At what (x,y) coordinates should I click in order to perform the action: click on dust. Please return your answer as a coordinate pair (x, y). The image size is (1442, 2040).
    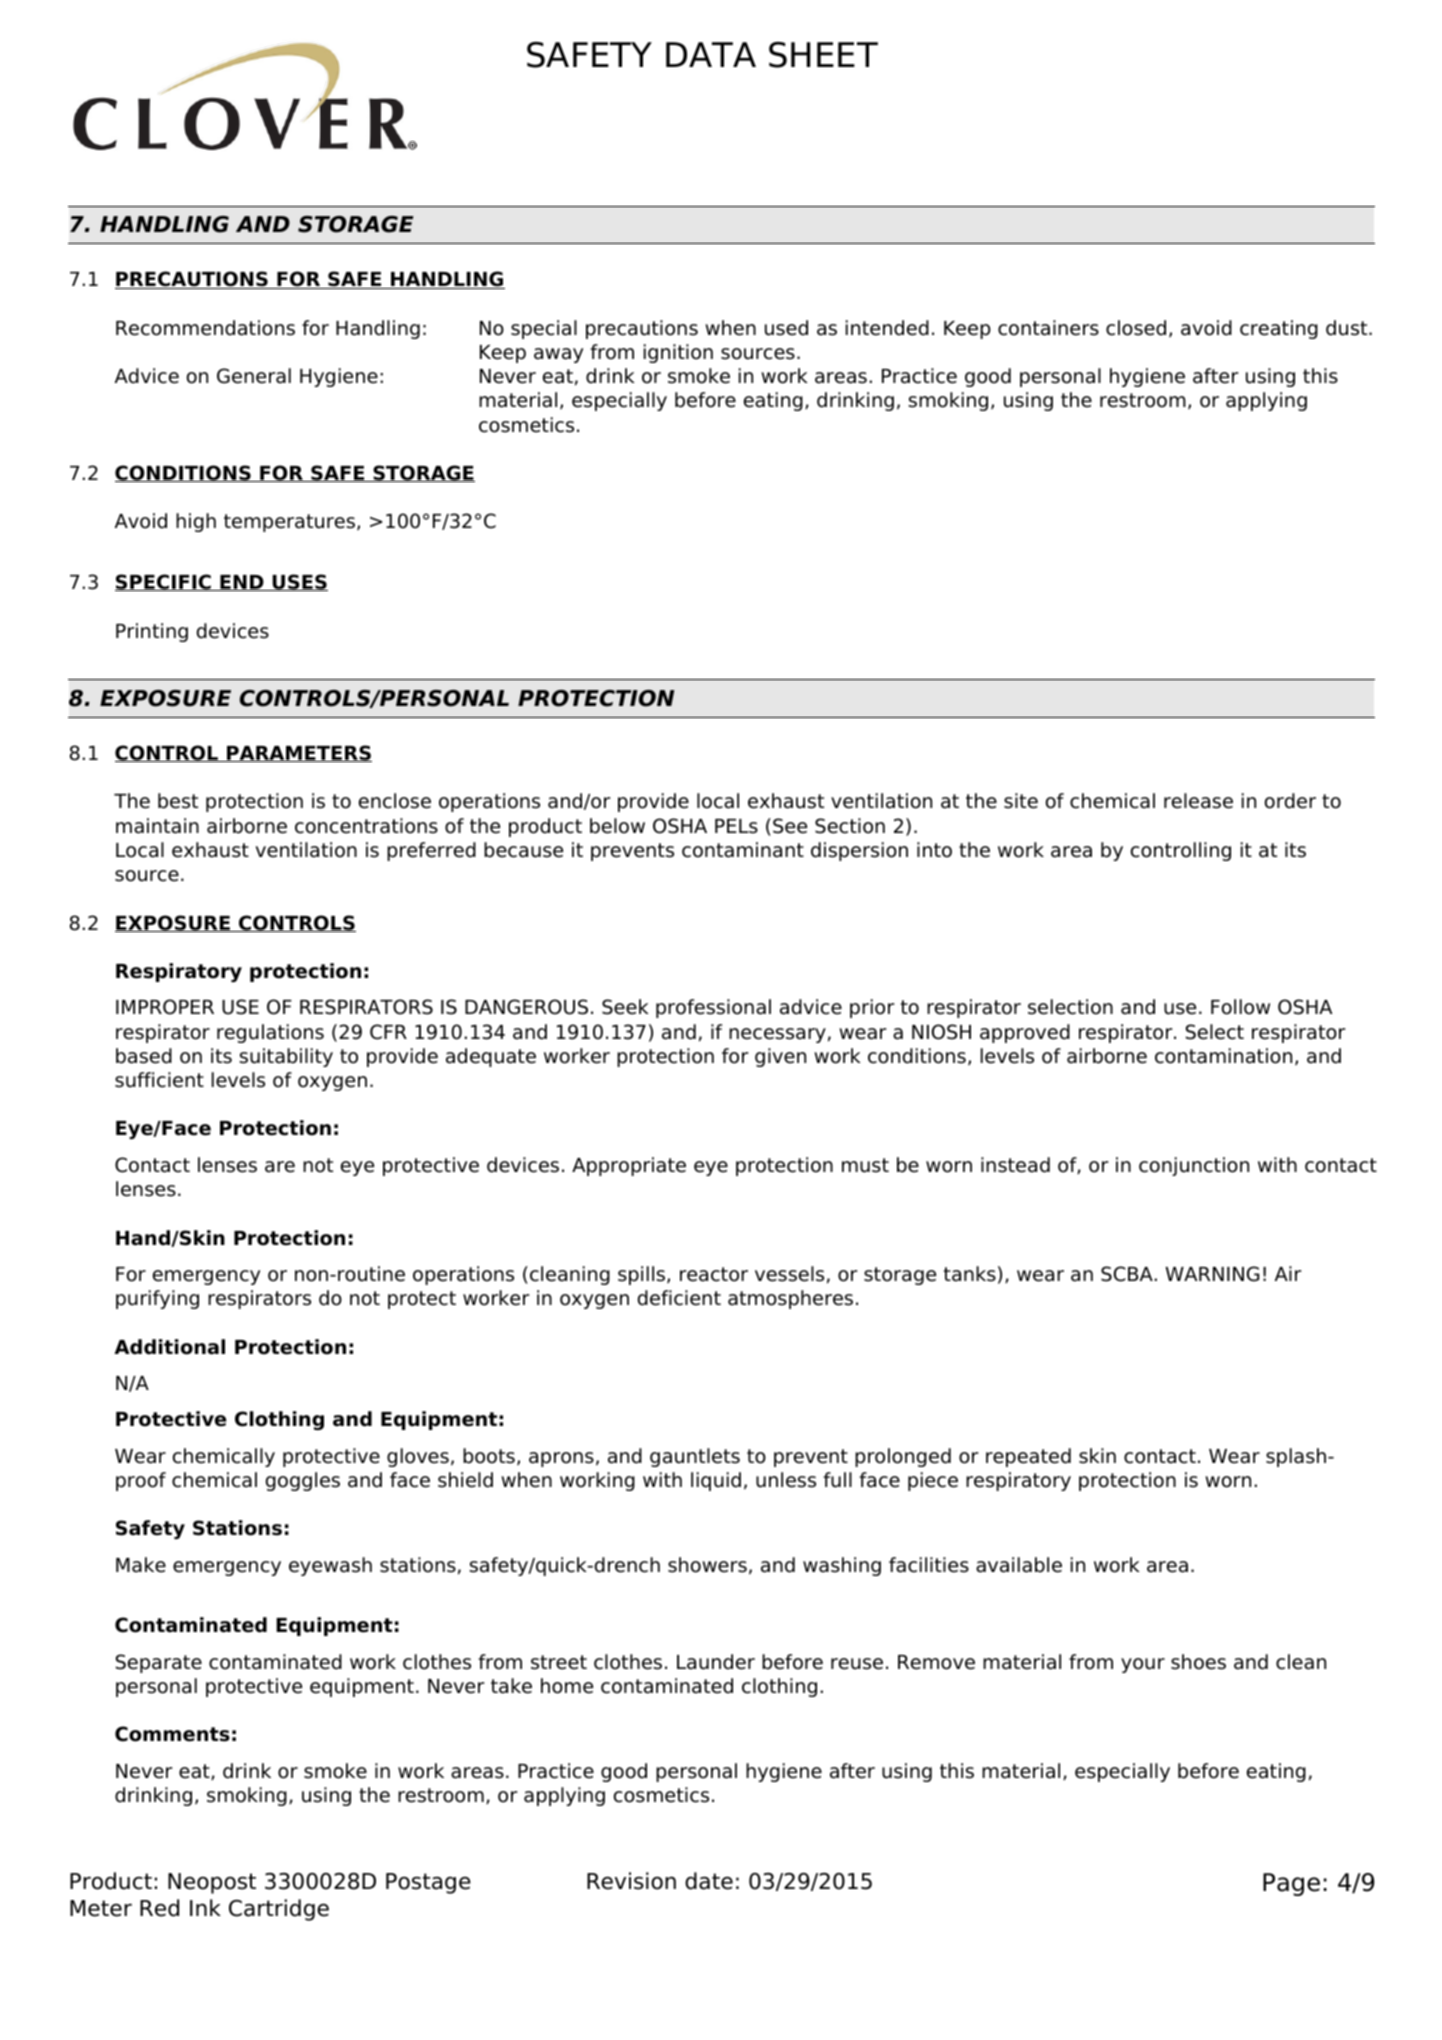
    Looking at the image, I should click on (1348, 328).
